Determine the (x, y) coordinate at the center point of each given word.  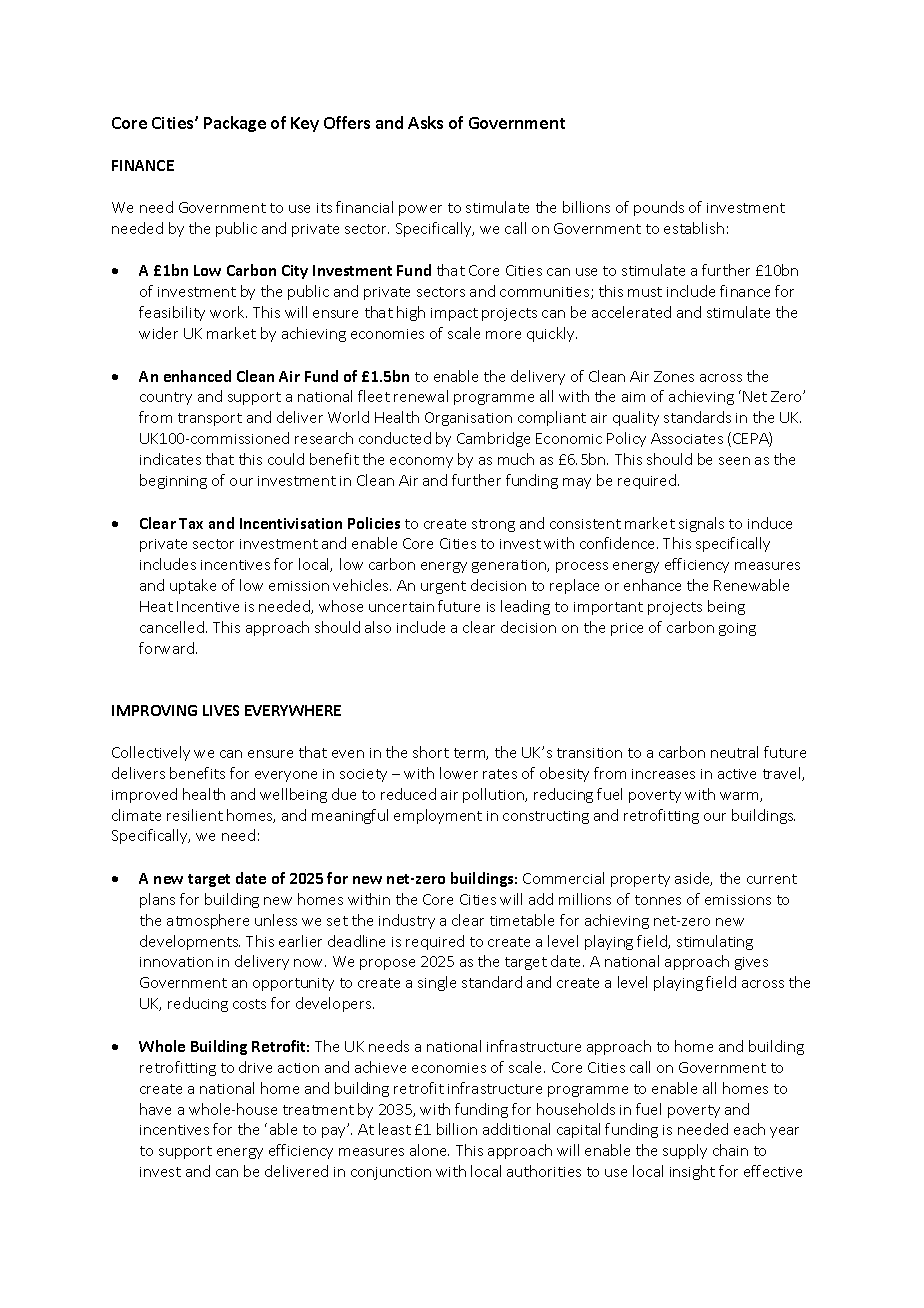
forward (168, 648)
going (737, 629)
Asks (425, 122)
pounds (659, 208)
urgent (443, 587)
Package (235, 124)
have (155, 1109)
